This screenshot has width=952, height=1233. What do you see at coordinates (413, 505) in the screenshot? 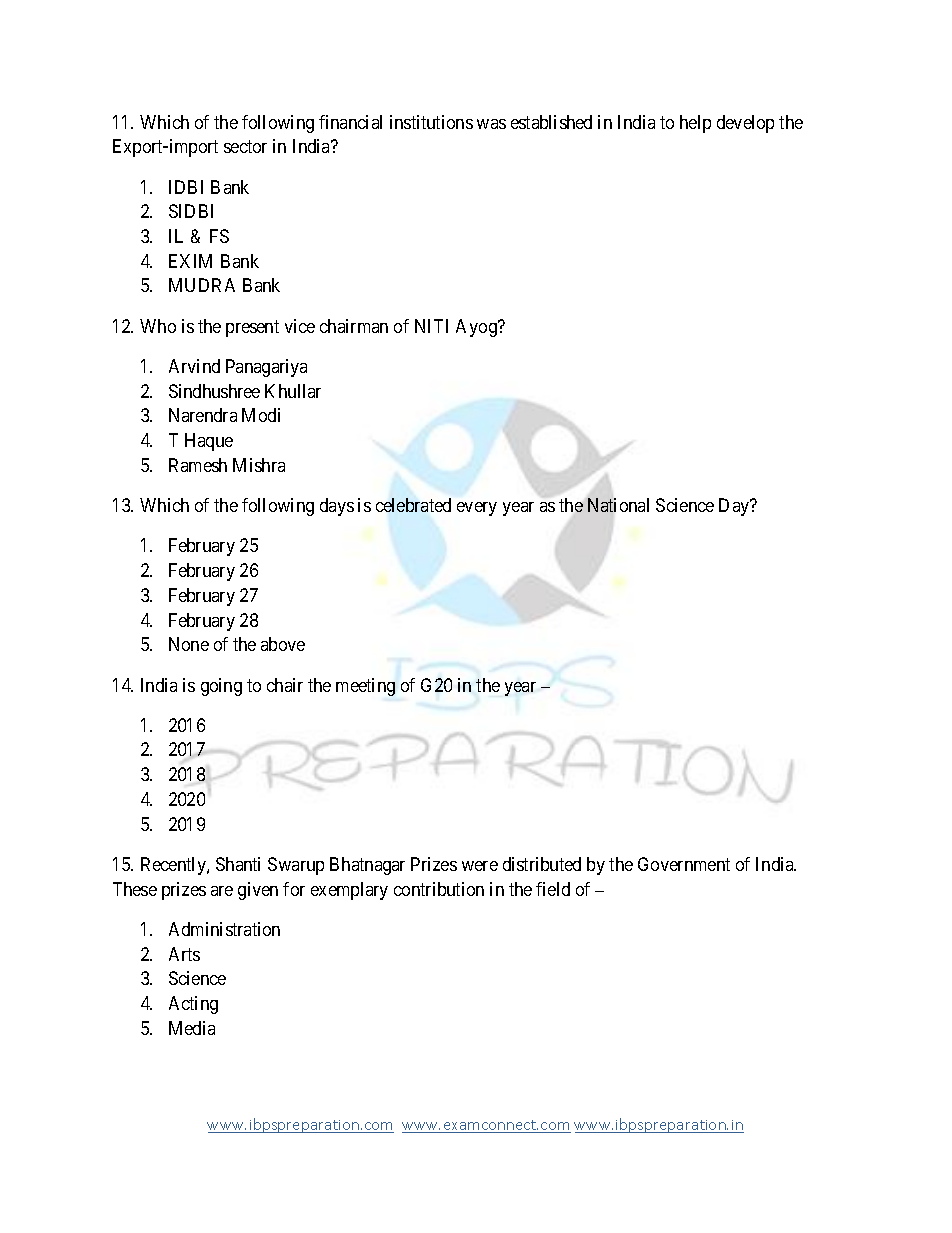
I see `celebrated` at bounding box center [413, 505].
